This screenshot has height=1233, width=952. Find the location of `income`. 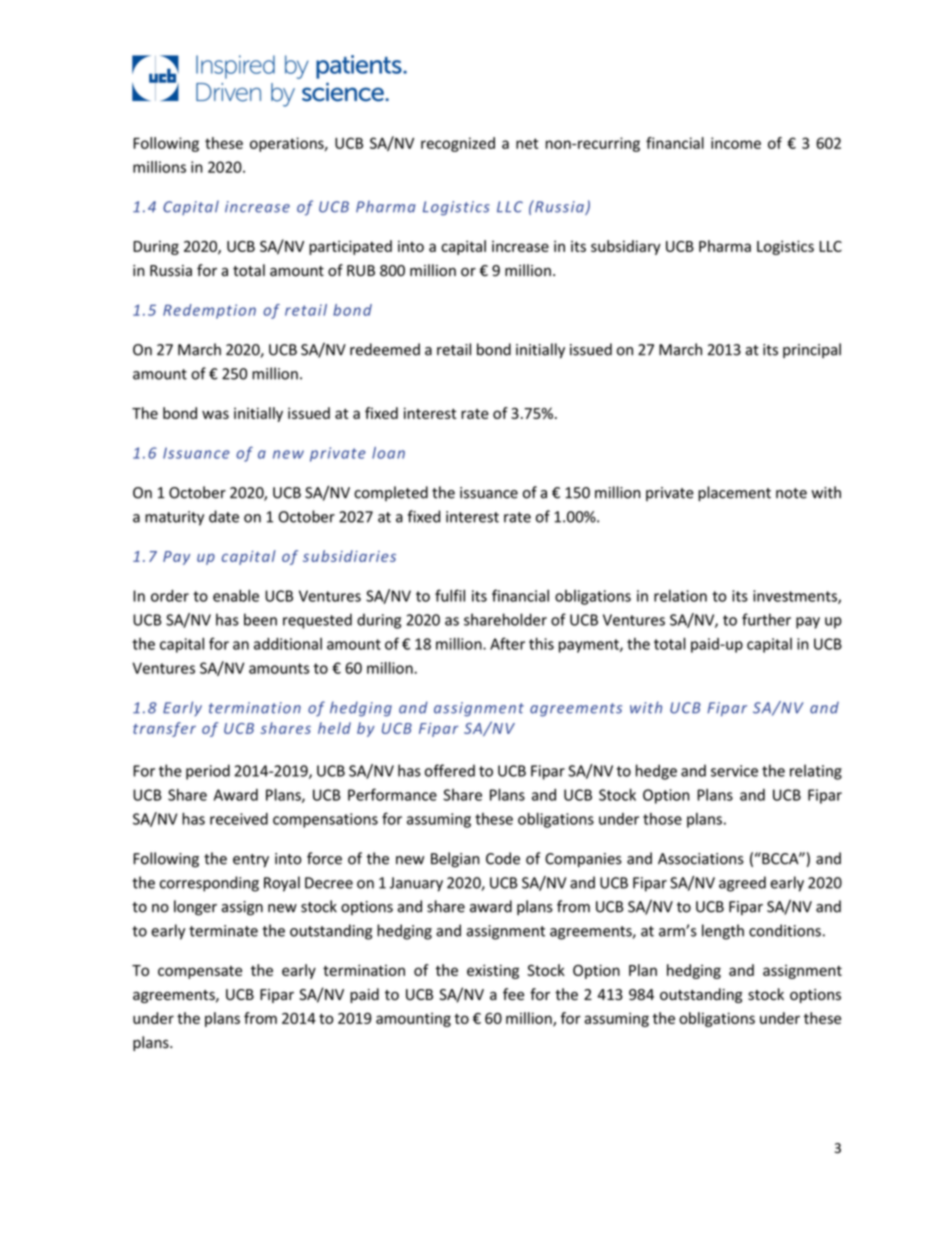

income is located at coordinates (736, 143).
